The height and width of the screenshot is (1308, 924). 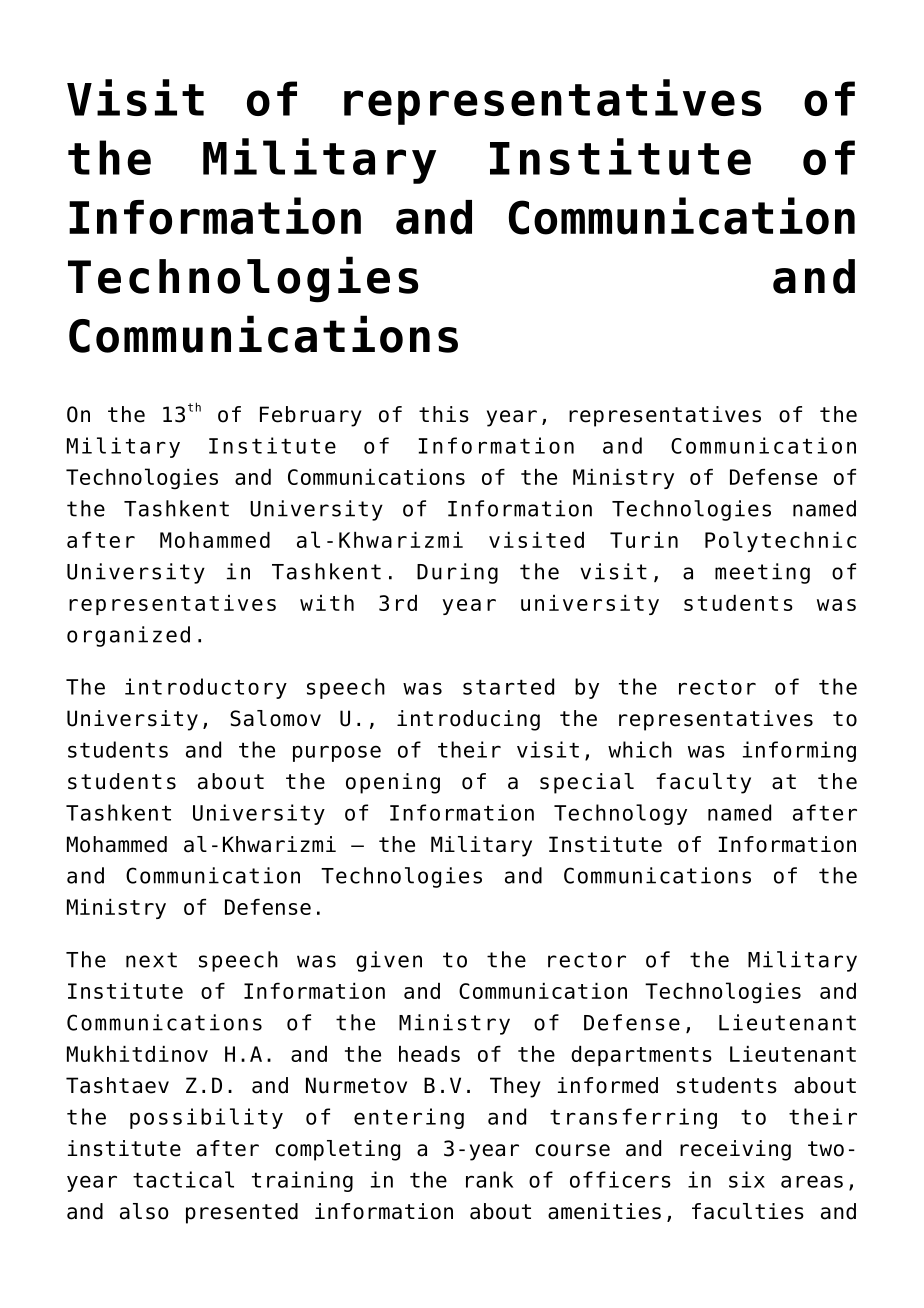 I want to click on During, so click(x=457, y=573).
